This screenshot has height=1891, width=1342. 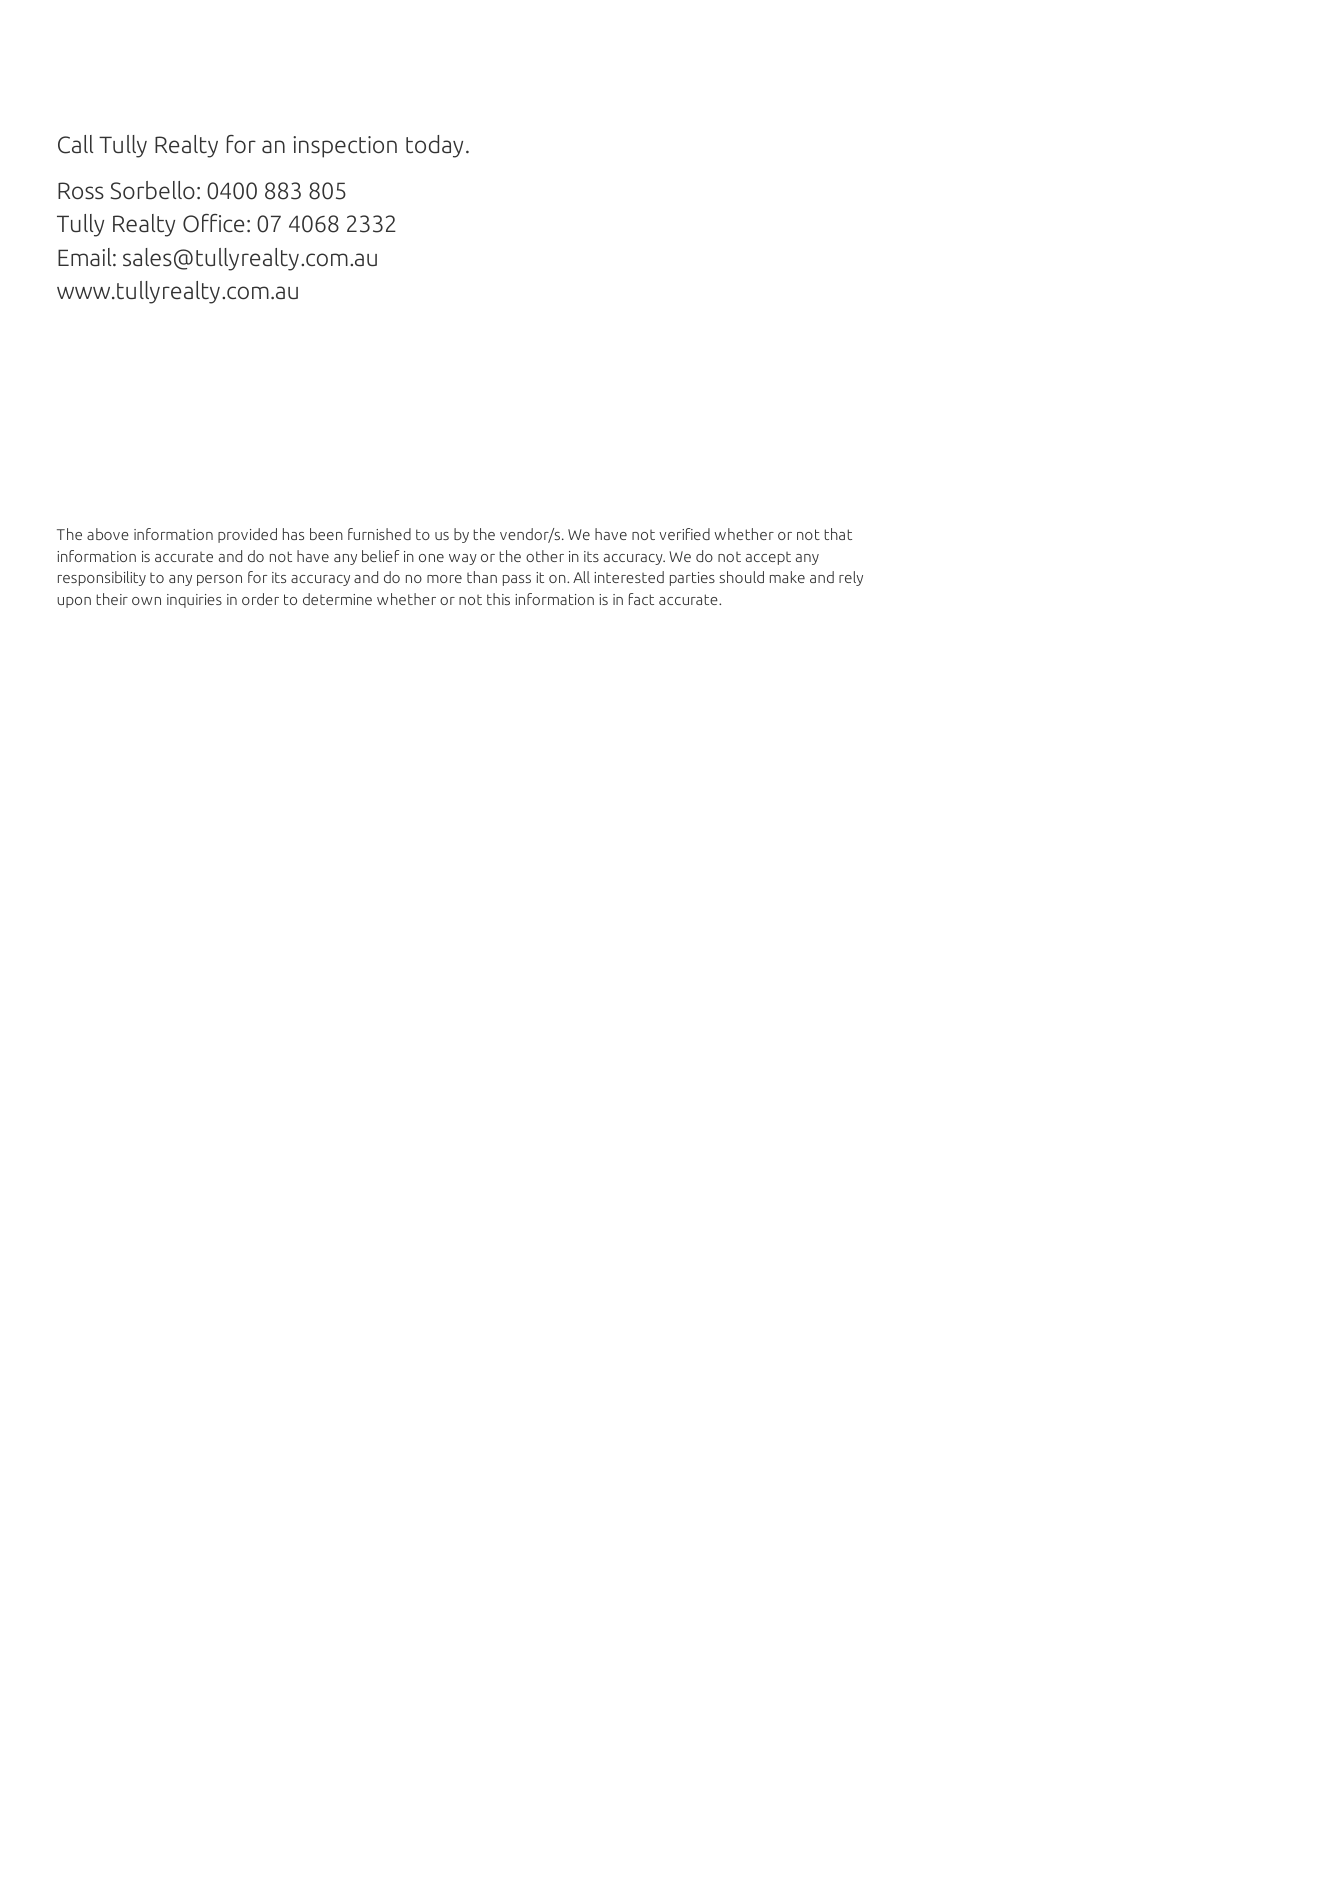 I want to click on inspection, so click(x=345, y=147).
